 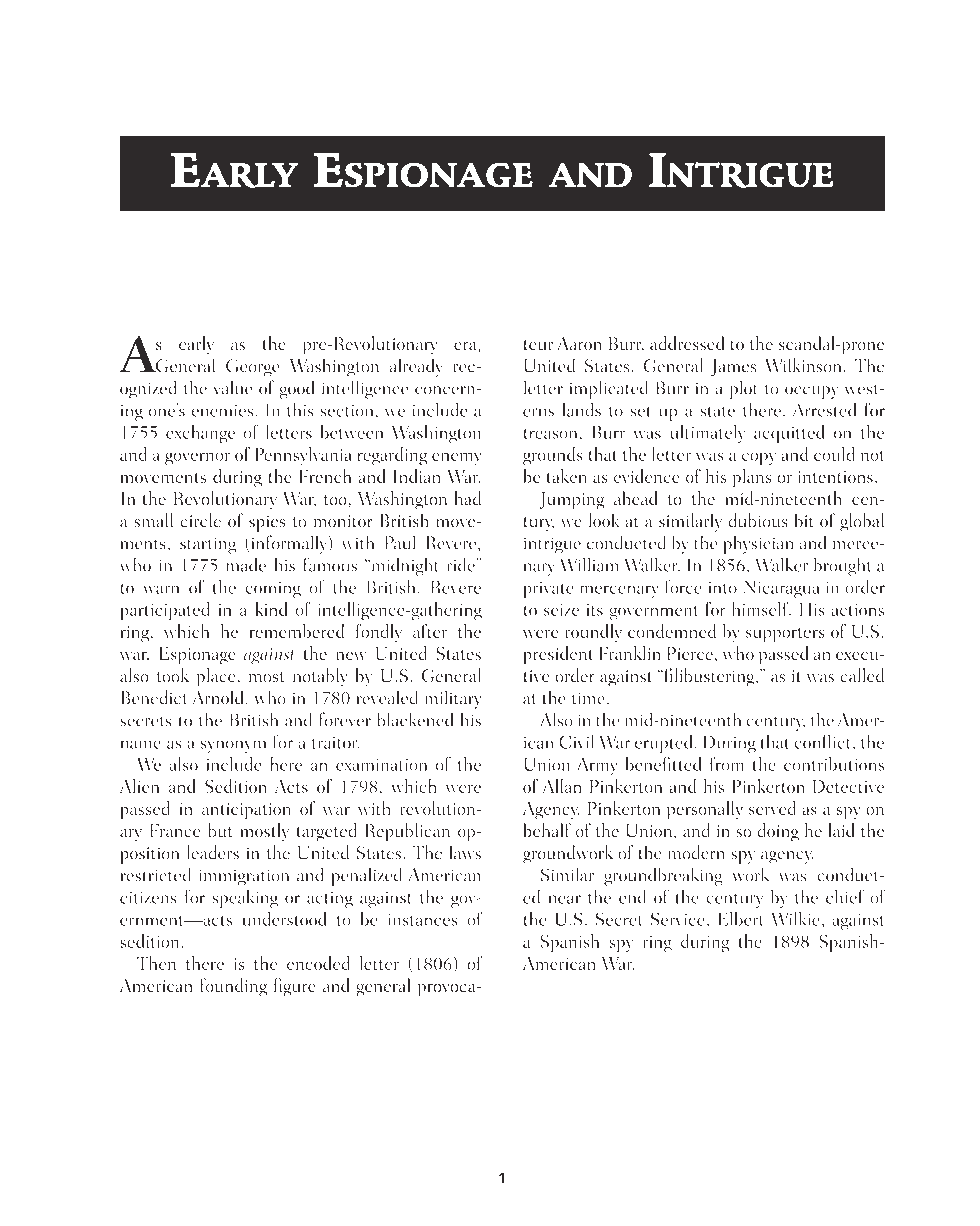 What do you see at coordinates (803, 365) in the document?
I see `Wilkinson` at bounding box center [803, 365].
